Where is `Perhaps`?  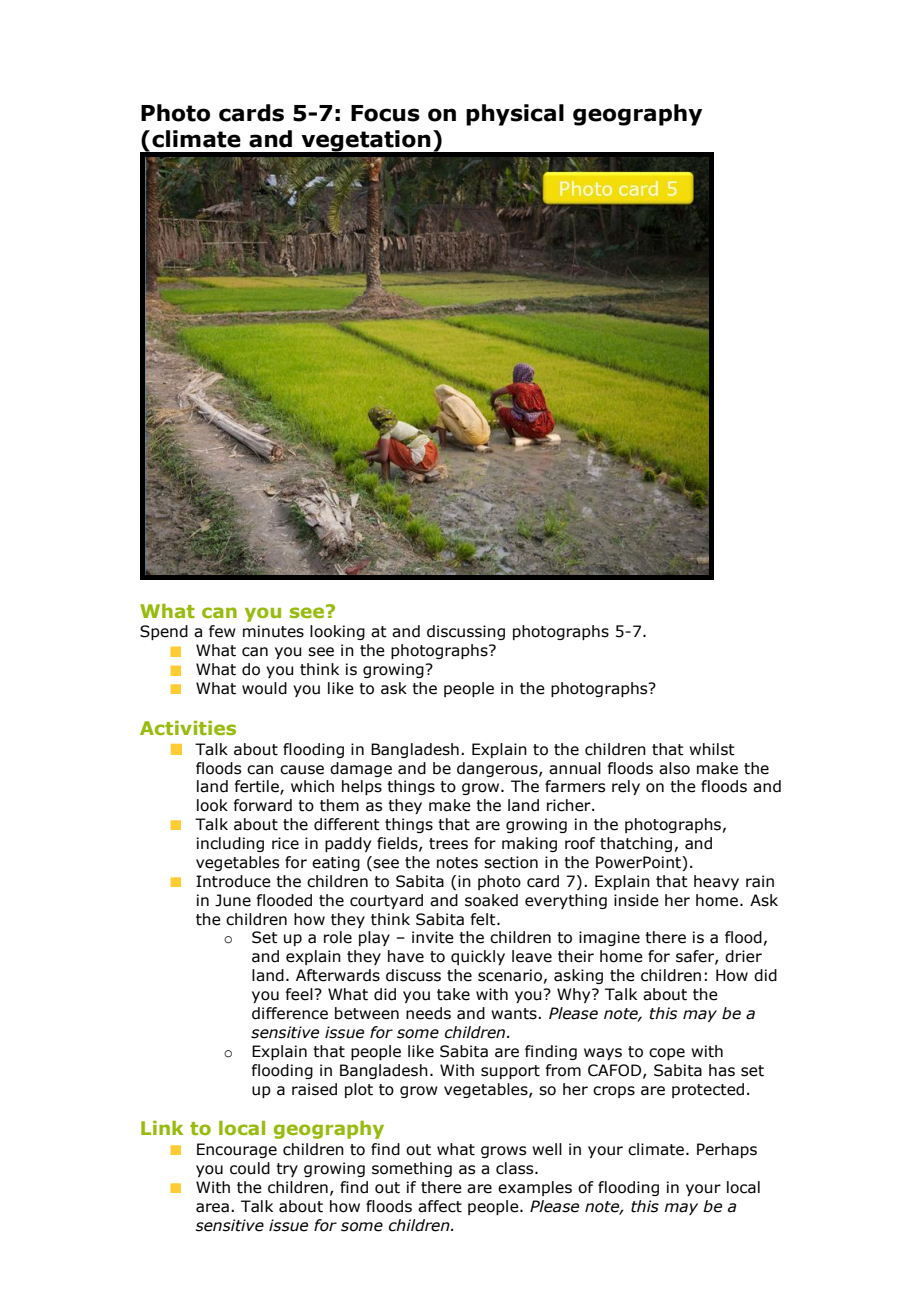
Perhaps is located at coordinates (727, 1150).
